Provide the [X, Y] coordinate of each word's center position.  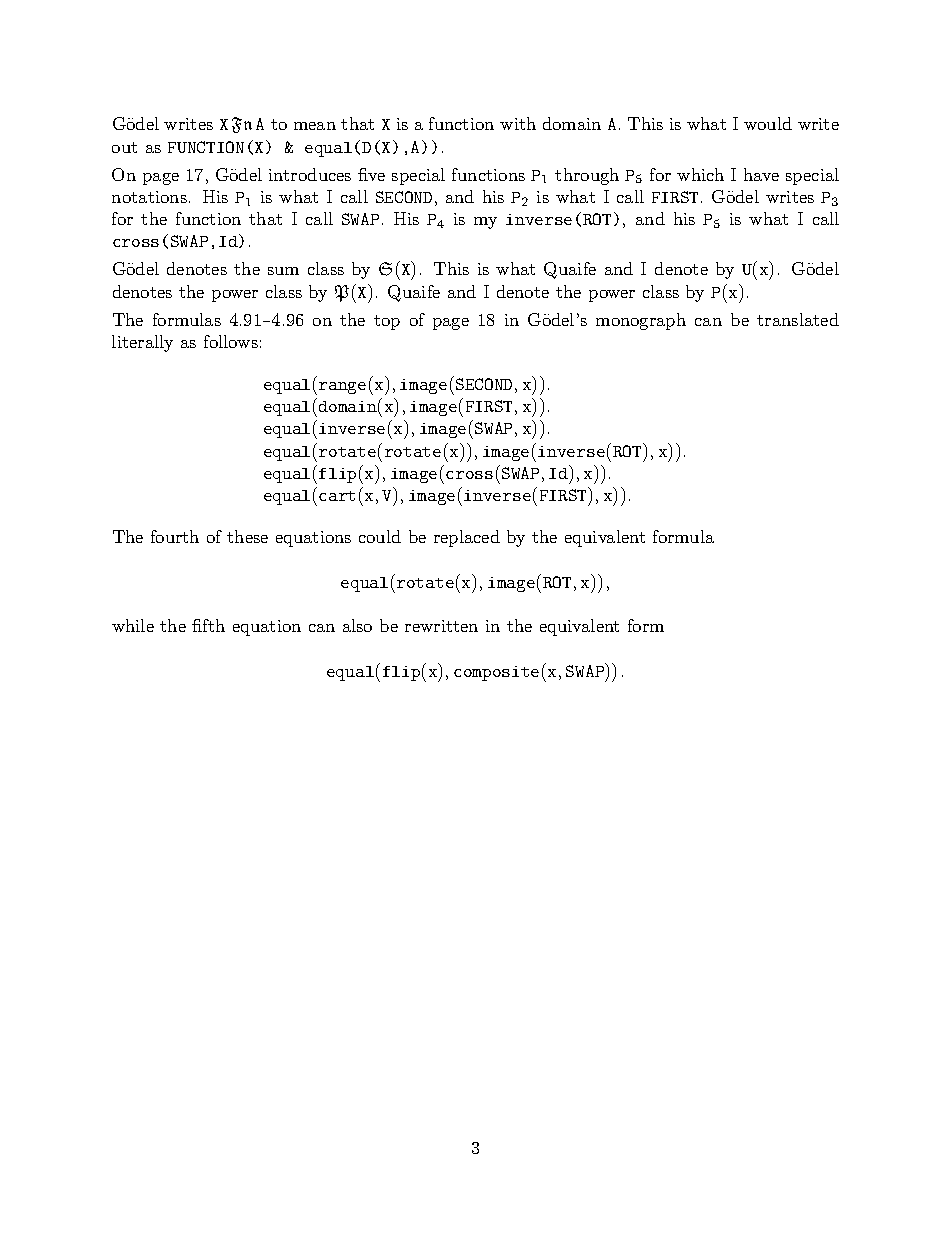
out [124, 147]
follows [231, 341]
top [387, 322]
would [768, 123]
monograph [641, 321]
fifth [208, 625]
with [518, 123]
